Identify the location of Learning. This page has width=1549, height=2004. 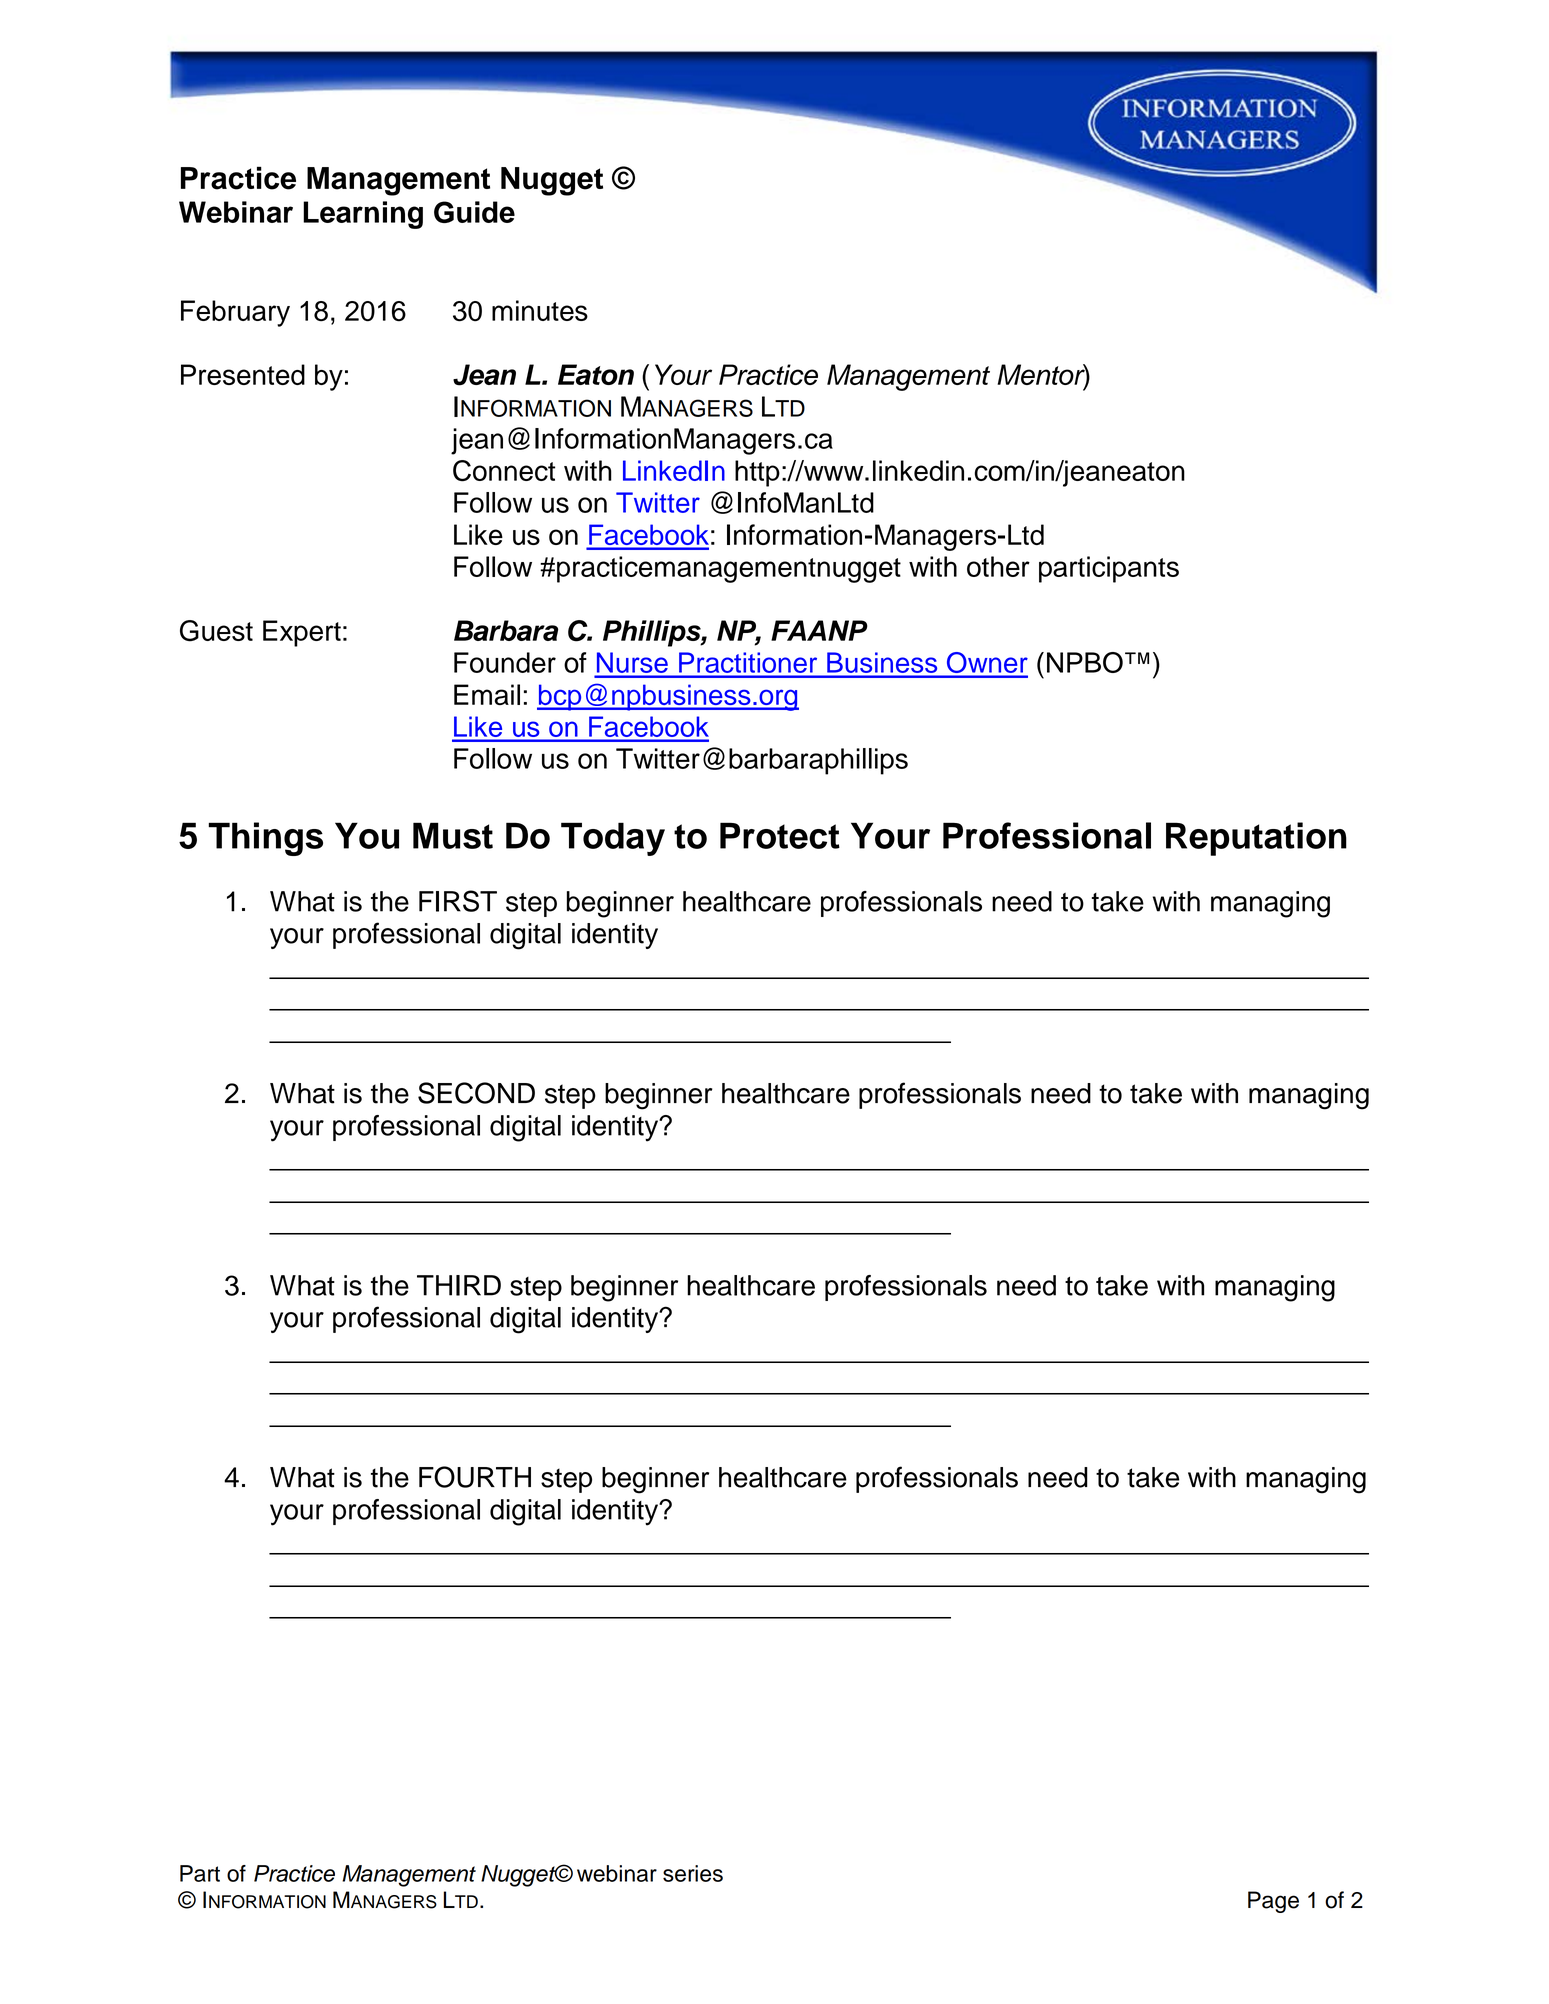
(363, 215).
